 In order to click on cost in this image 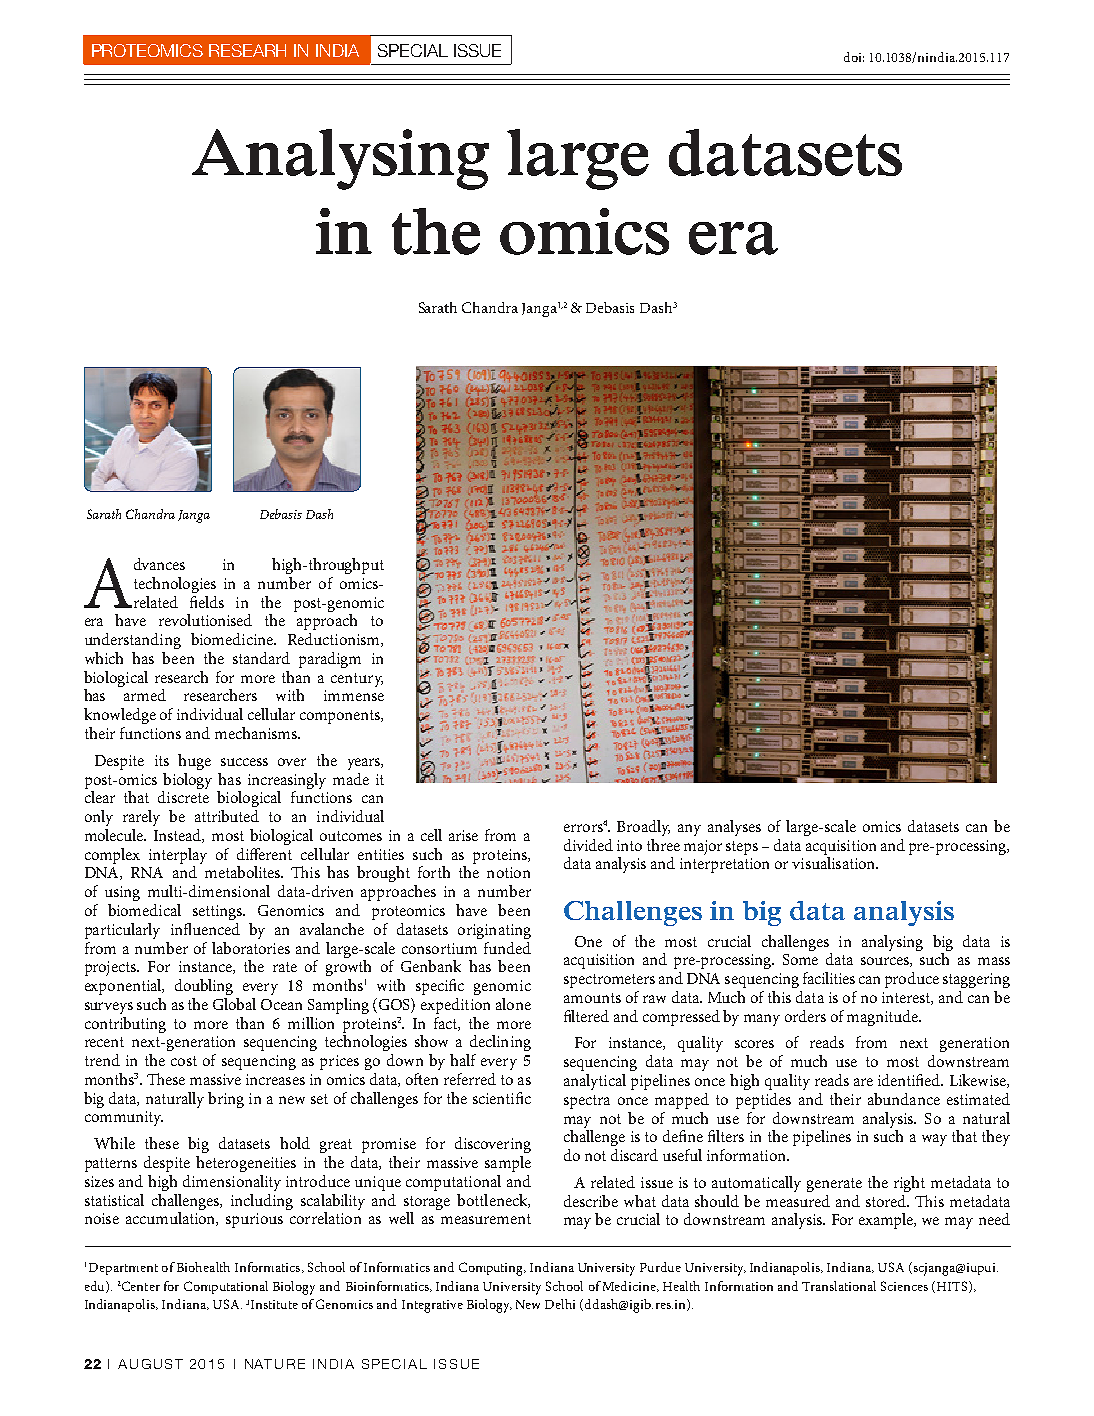, I will do `click(184, 1061)`.
